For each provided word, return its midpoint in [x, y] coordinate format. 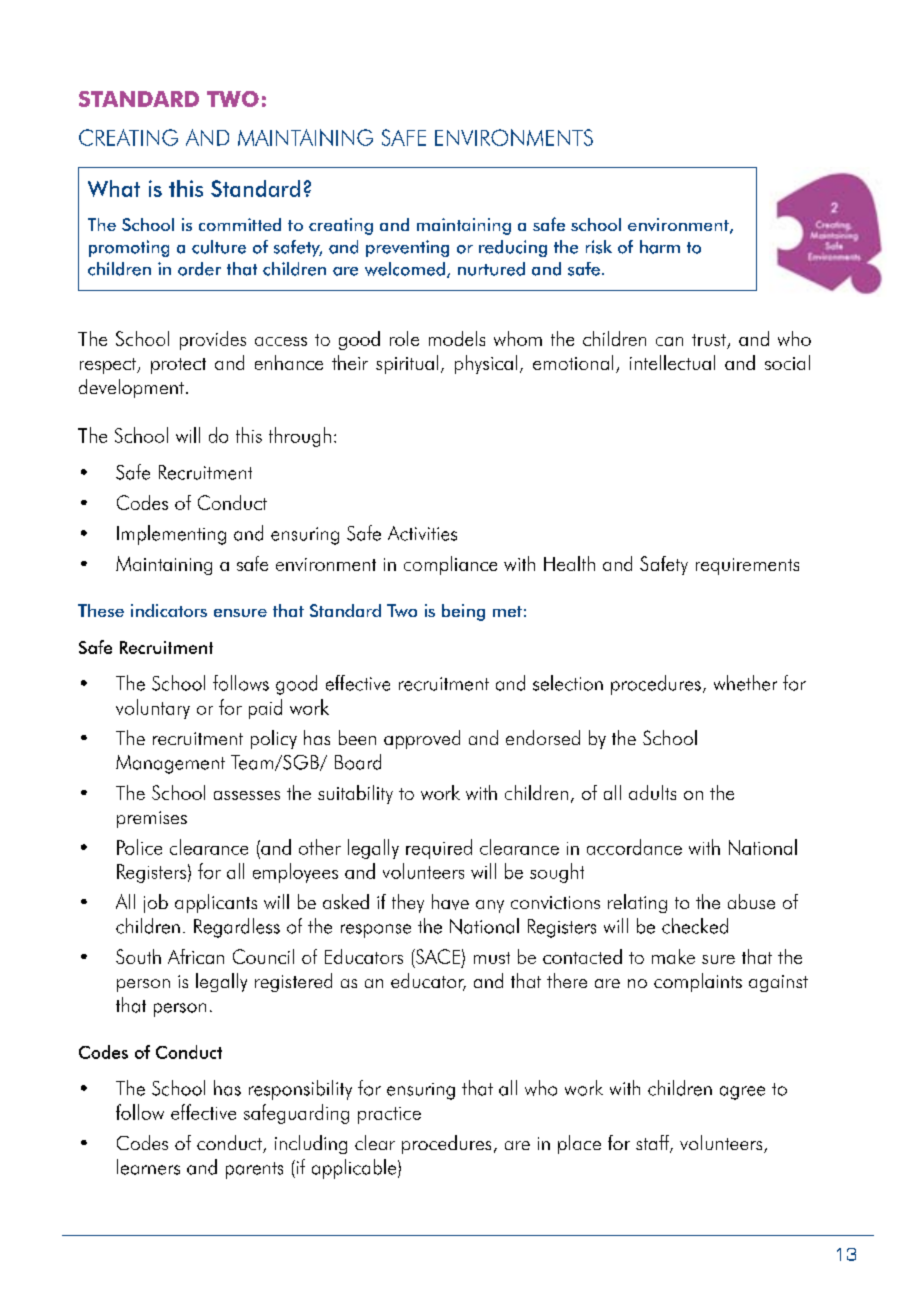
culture [219, 247]
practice [389, 1115]
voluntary [153, 709]
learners [148, 1167]
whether [745, 683]
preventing [407, 248]
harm [660, 247]
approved [422, 739]
